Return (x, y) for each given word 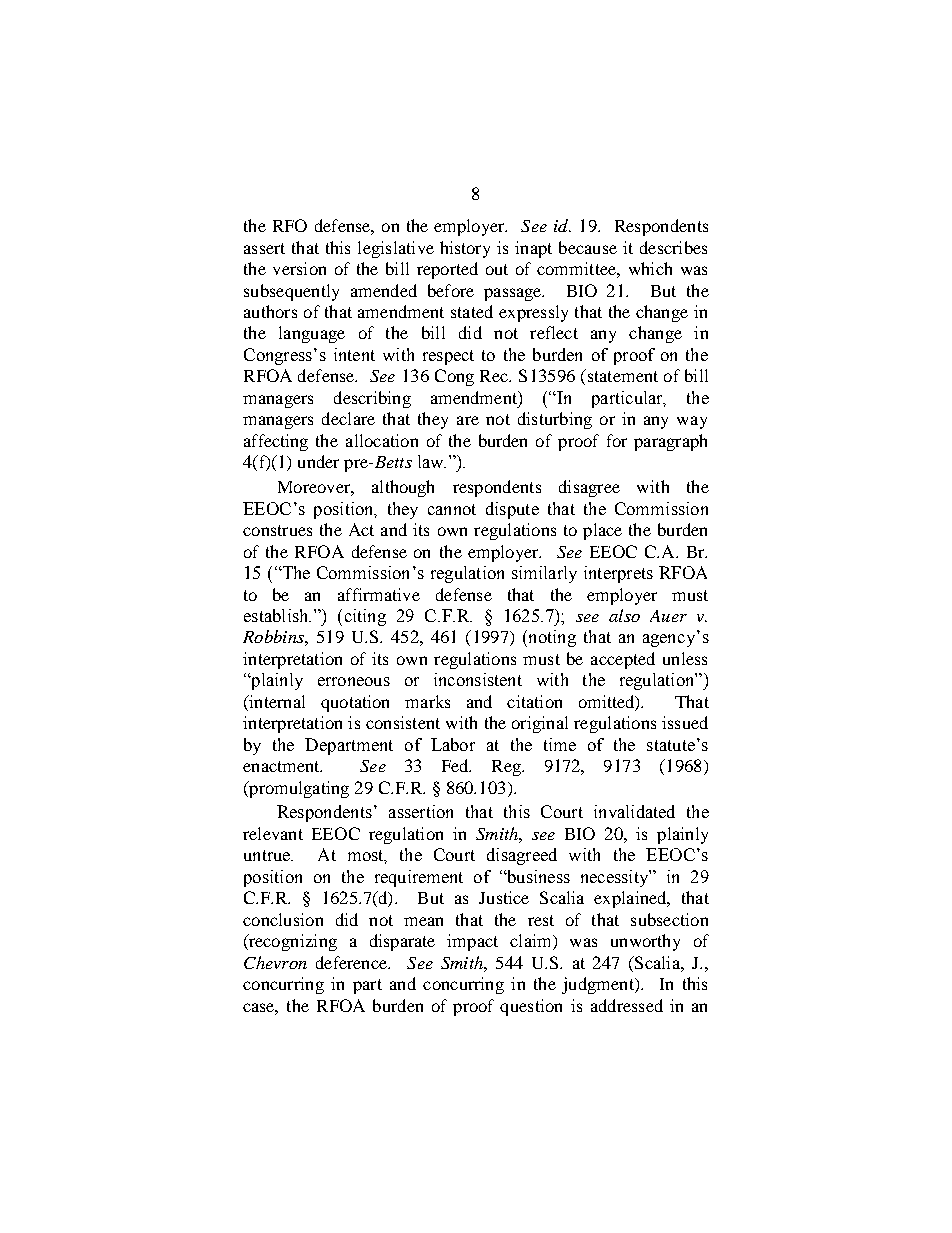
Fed (456, 765)
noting (551, 638)
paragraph (670, 442)
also (624, 615)
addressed (627, 1005)
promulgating (298, 789)
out (497, 269)
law (432, 461)
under (318, 461)
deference (352, 962)
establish (277, 615)
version (299, 268)
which (650, 268)
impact (472, 942)
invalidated (634, 811)
